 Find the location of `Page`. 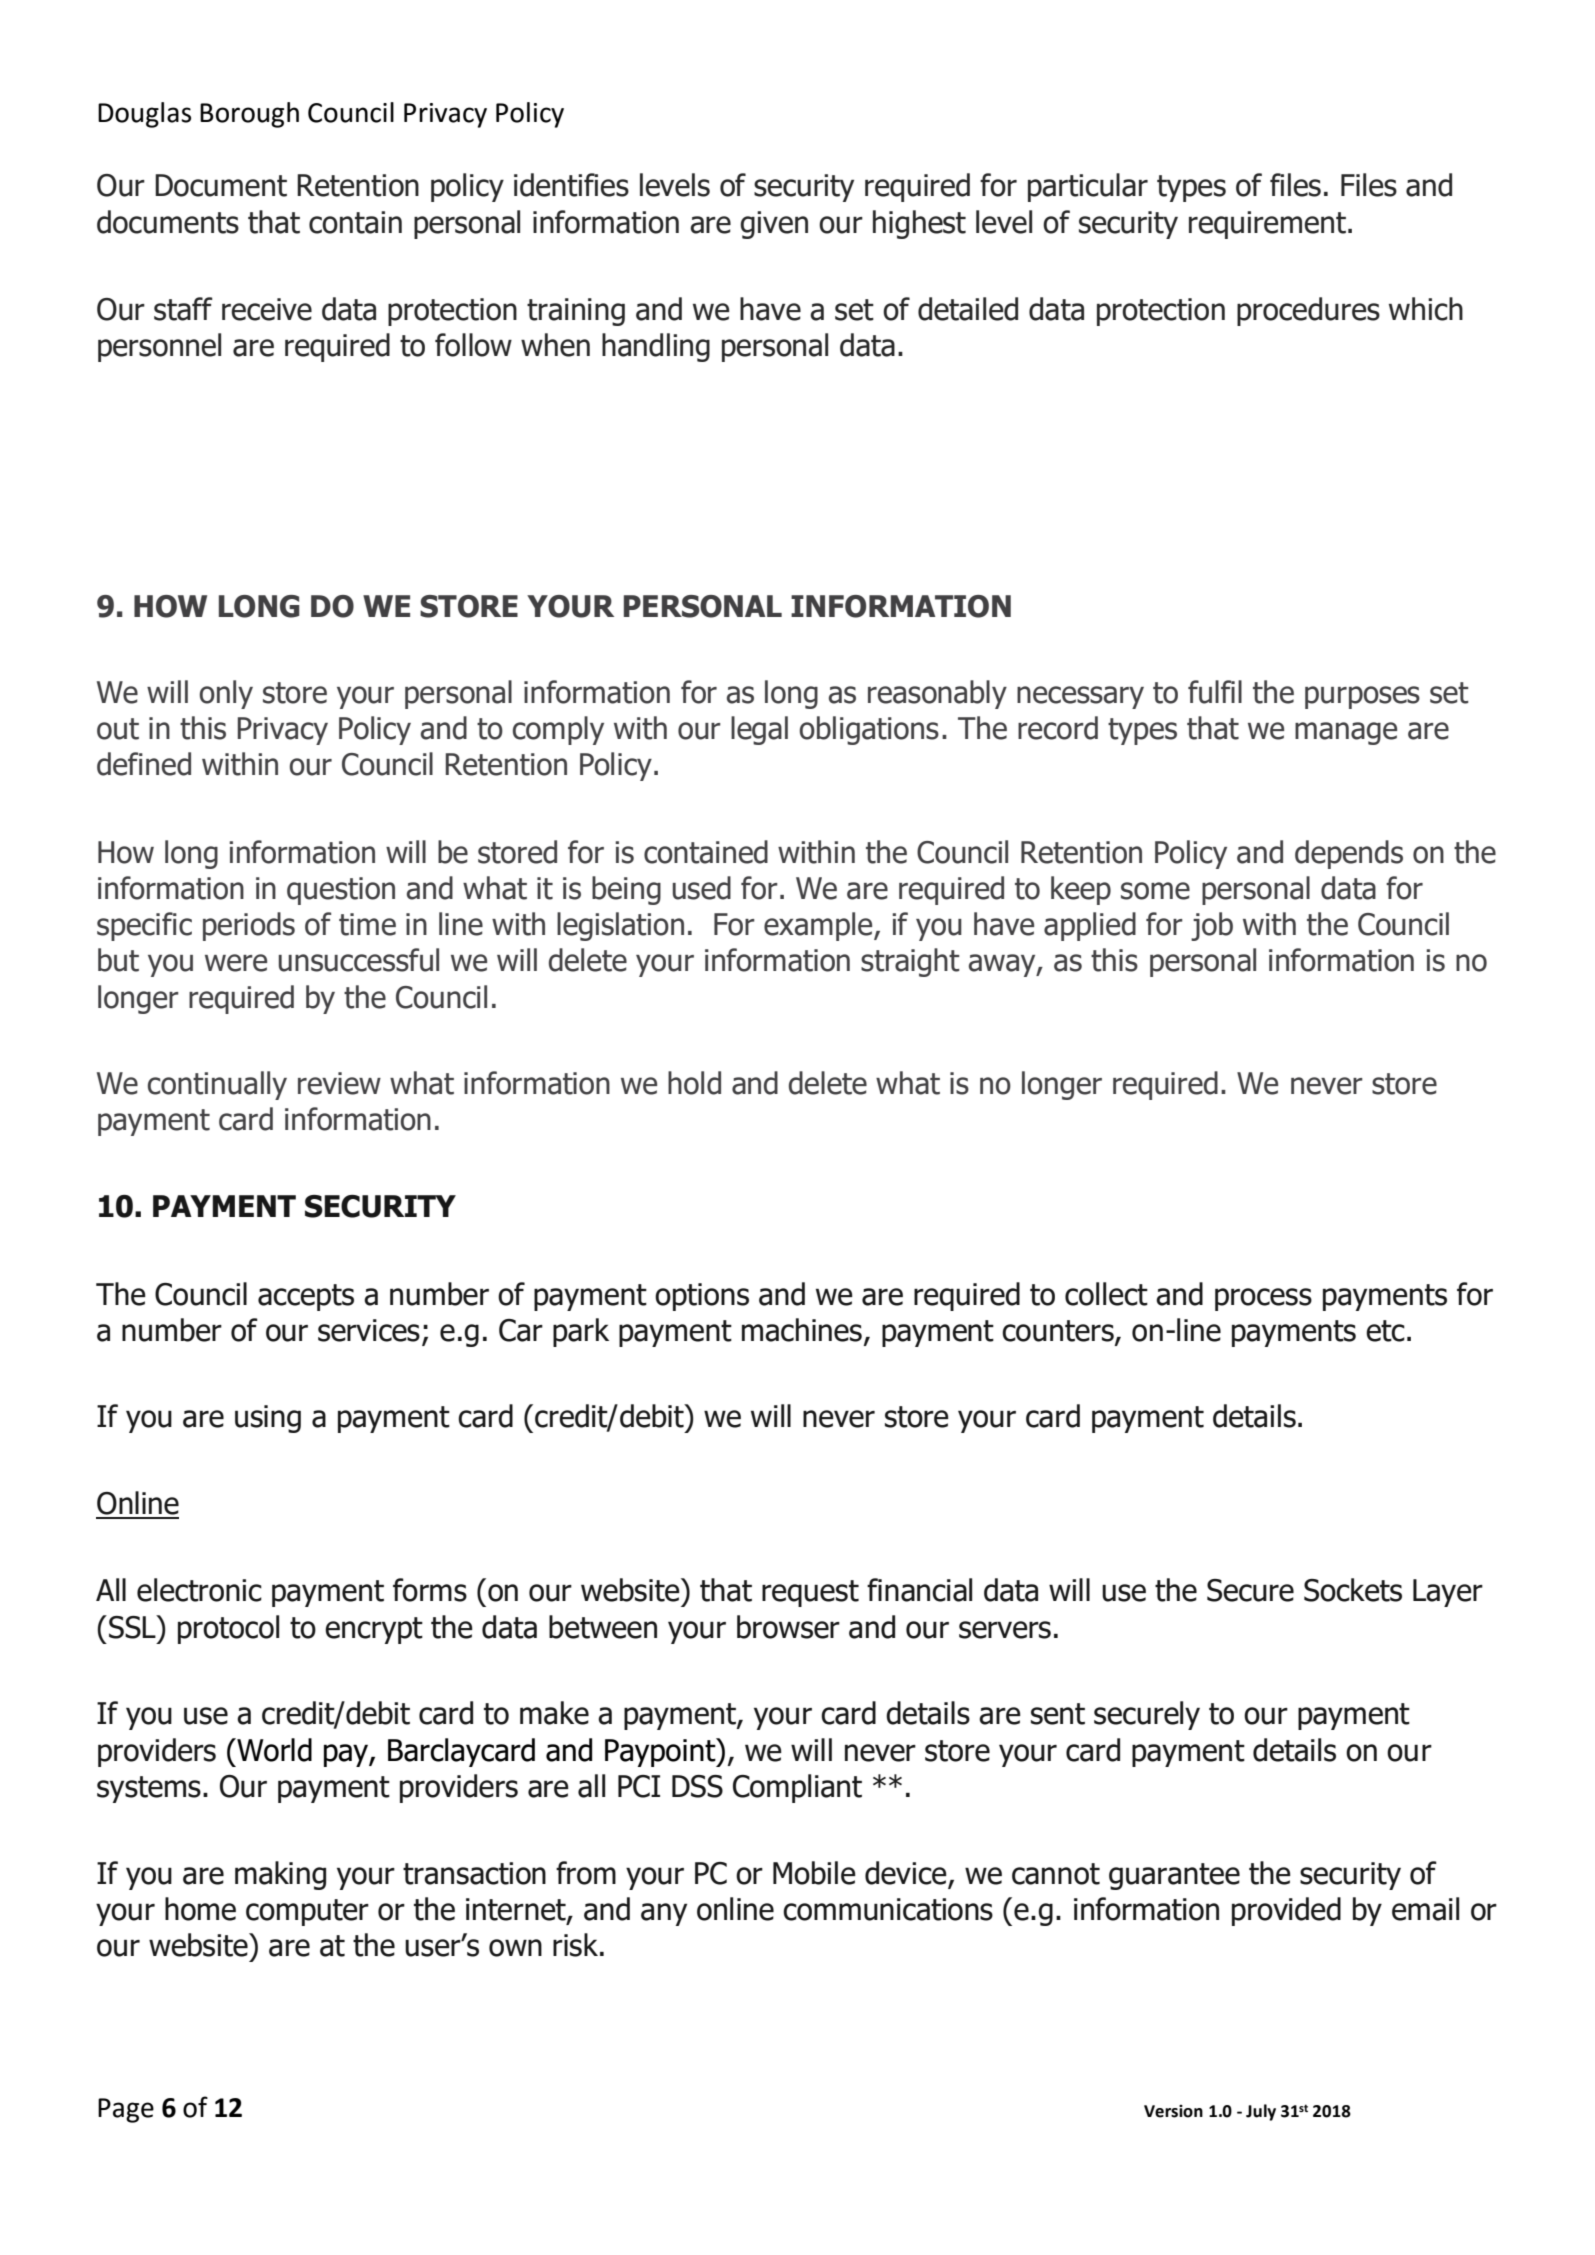

Page is located at coordinates (126, 2110).
